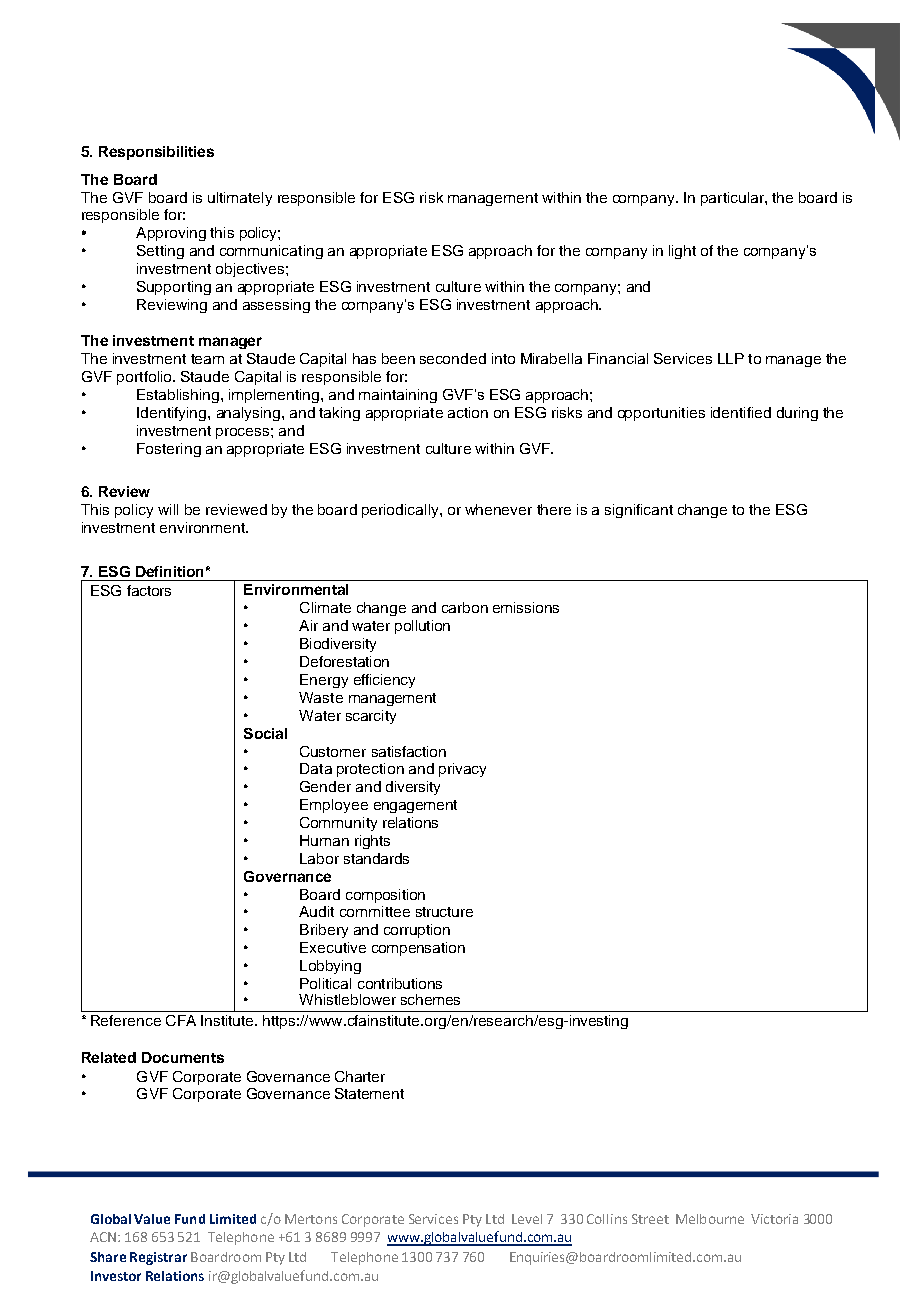 The width and height of the image is (924, 1308). What do you see at coordinates (271, 252) in the image?
I see `communicating` at bounding box center [271, 252].
